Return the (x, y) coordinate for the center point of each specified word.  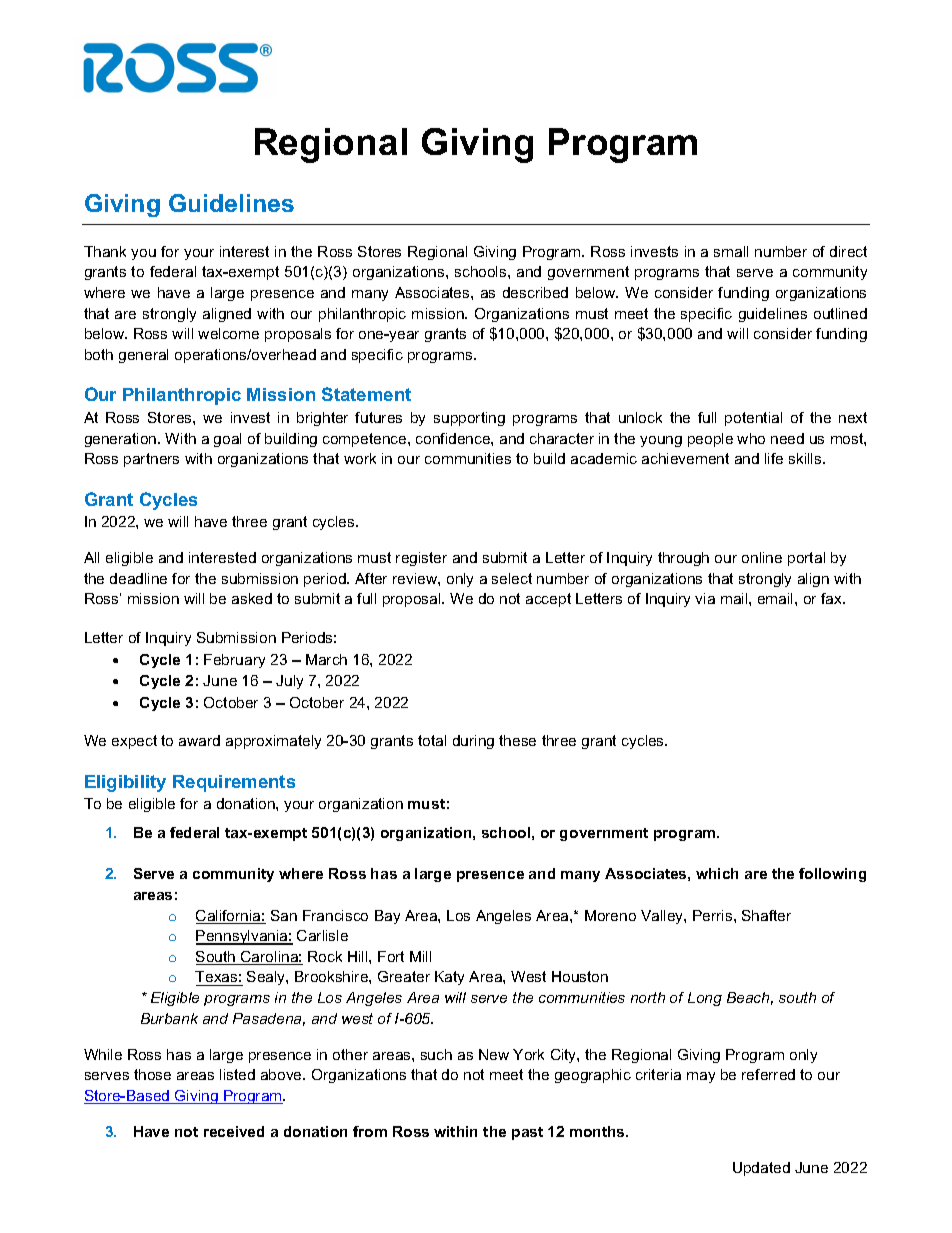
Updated (761, 1169)
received (234, 1131)
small (731, 251)
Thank (105, 251)
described (535, 292)
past (527, 1133)
